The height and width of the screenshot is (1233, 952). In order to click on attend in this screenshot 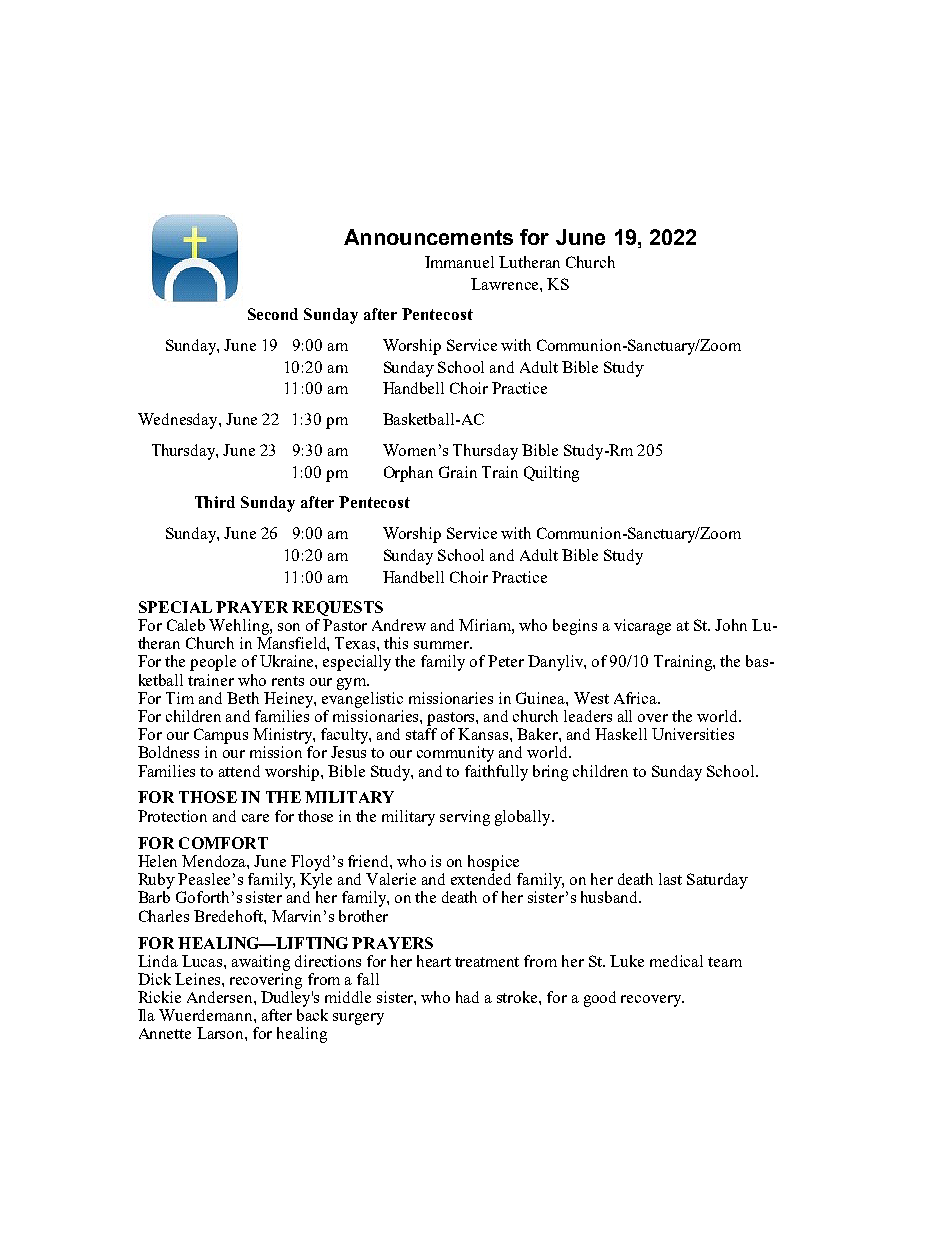, I will do `click(239, 771)`.
